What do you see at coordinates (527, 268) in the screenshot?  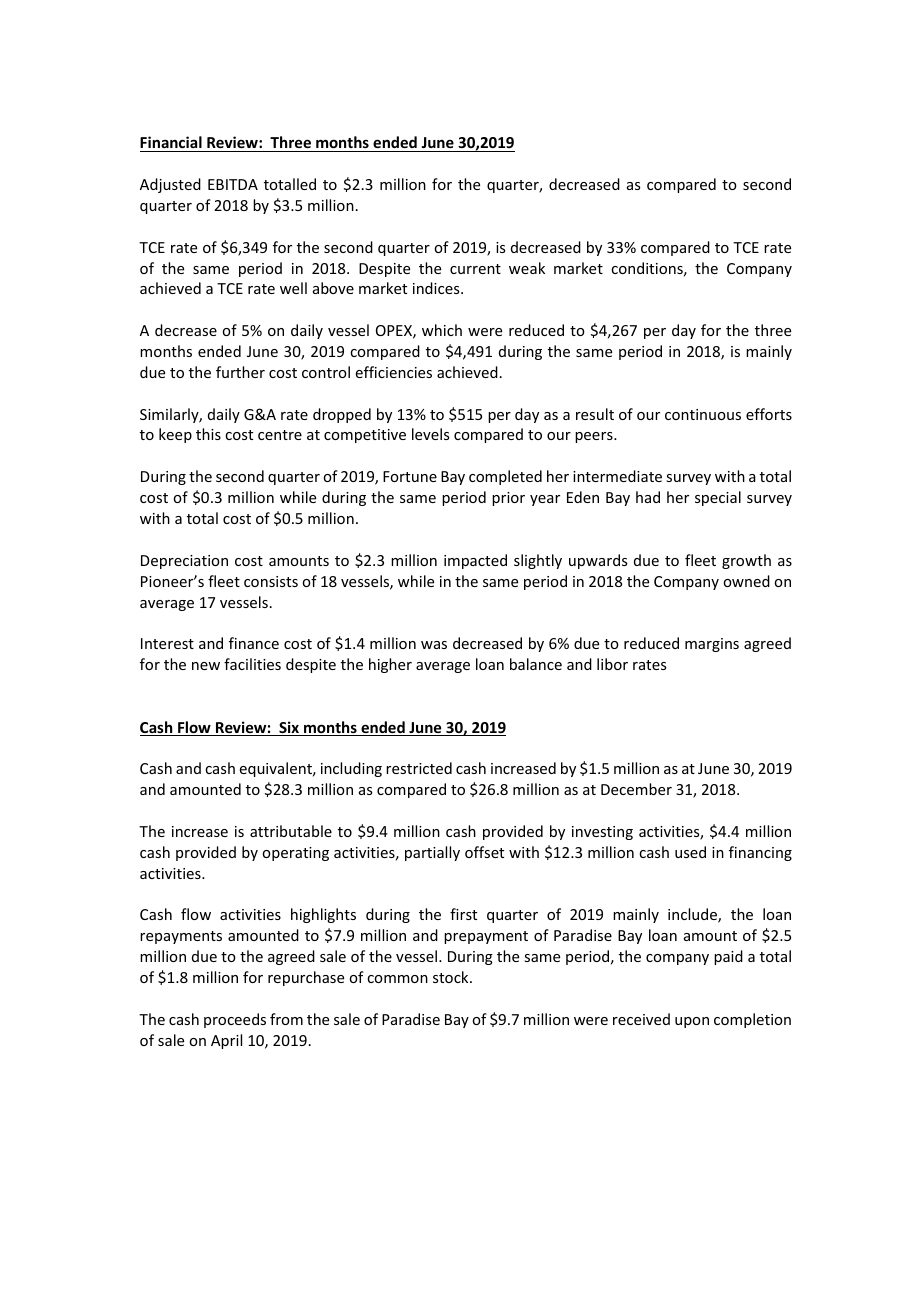 I see `weak` at bounding box center [527, 268].
